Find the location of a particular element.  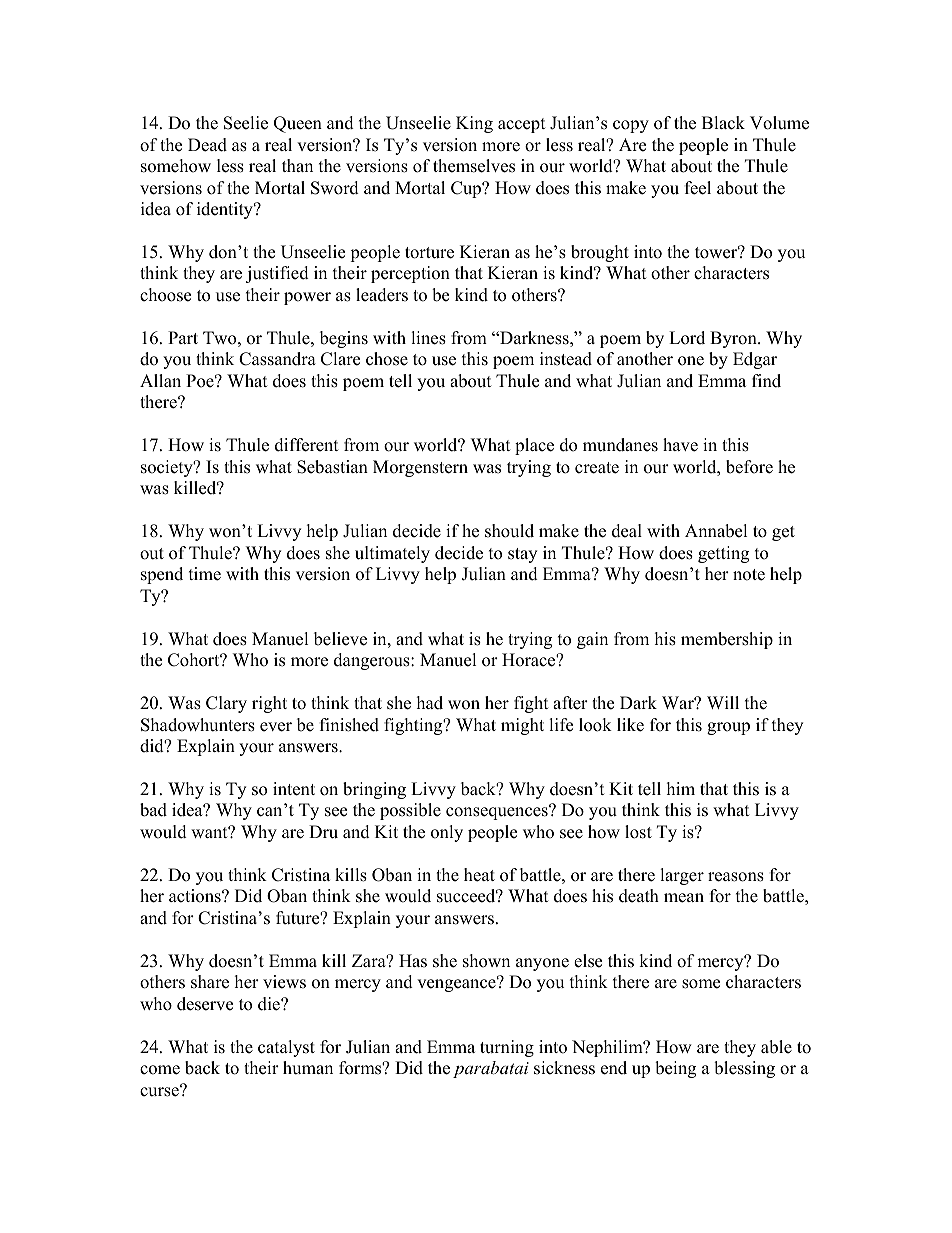

have is located at coordinates (680, 445).
